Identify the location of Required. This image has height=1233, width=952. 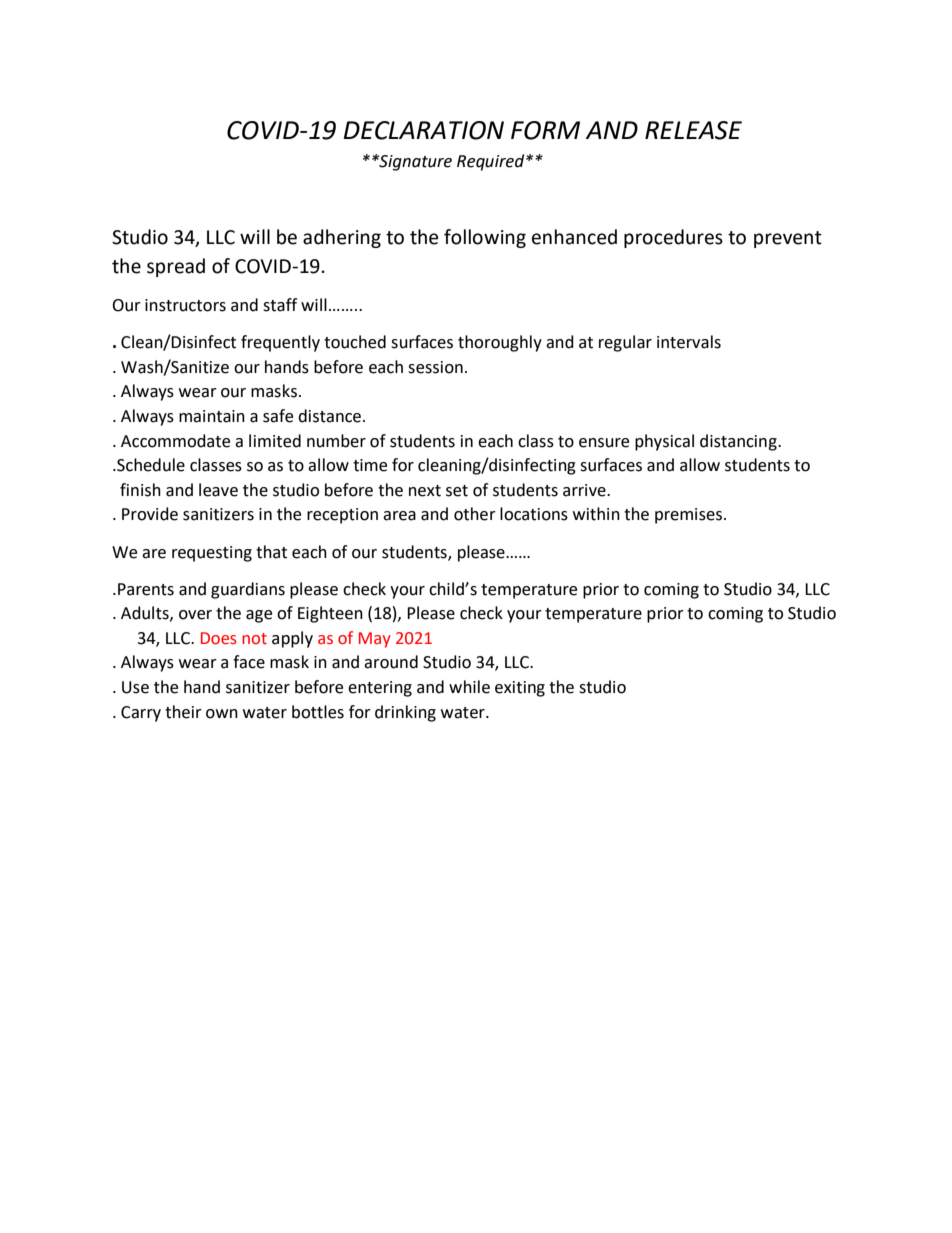
(492, 162).
